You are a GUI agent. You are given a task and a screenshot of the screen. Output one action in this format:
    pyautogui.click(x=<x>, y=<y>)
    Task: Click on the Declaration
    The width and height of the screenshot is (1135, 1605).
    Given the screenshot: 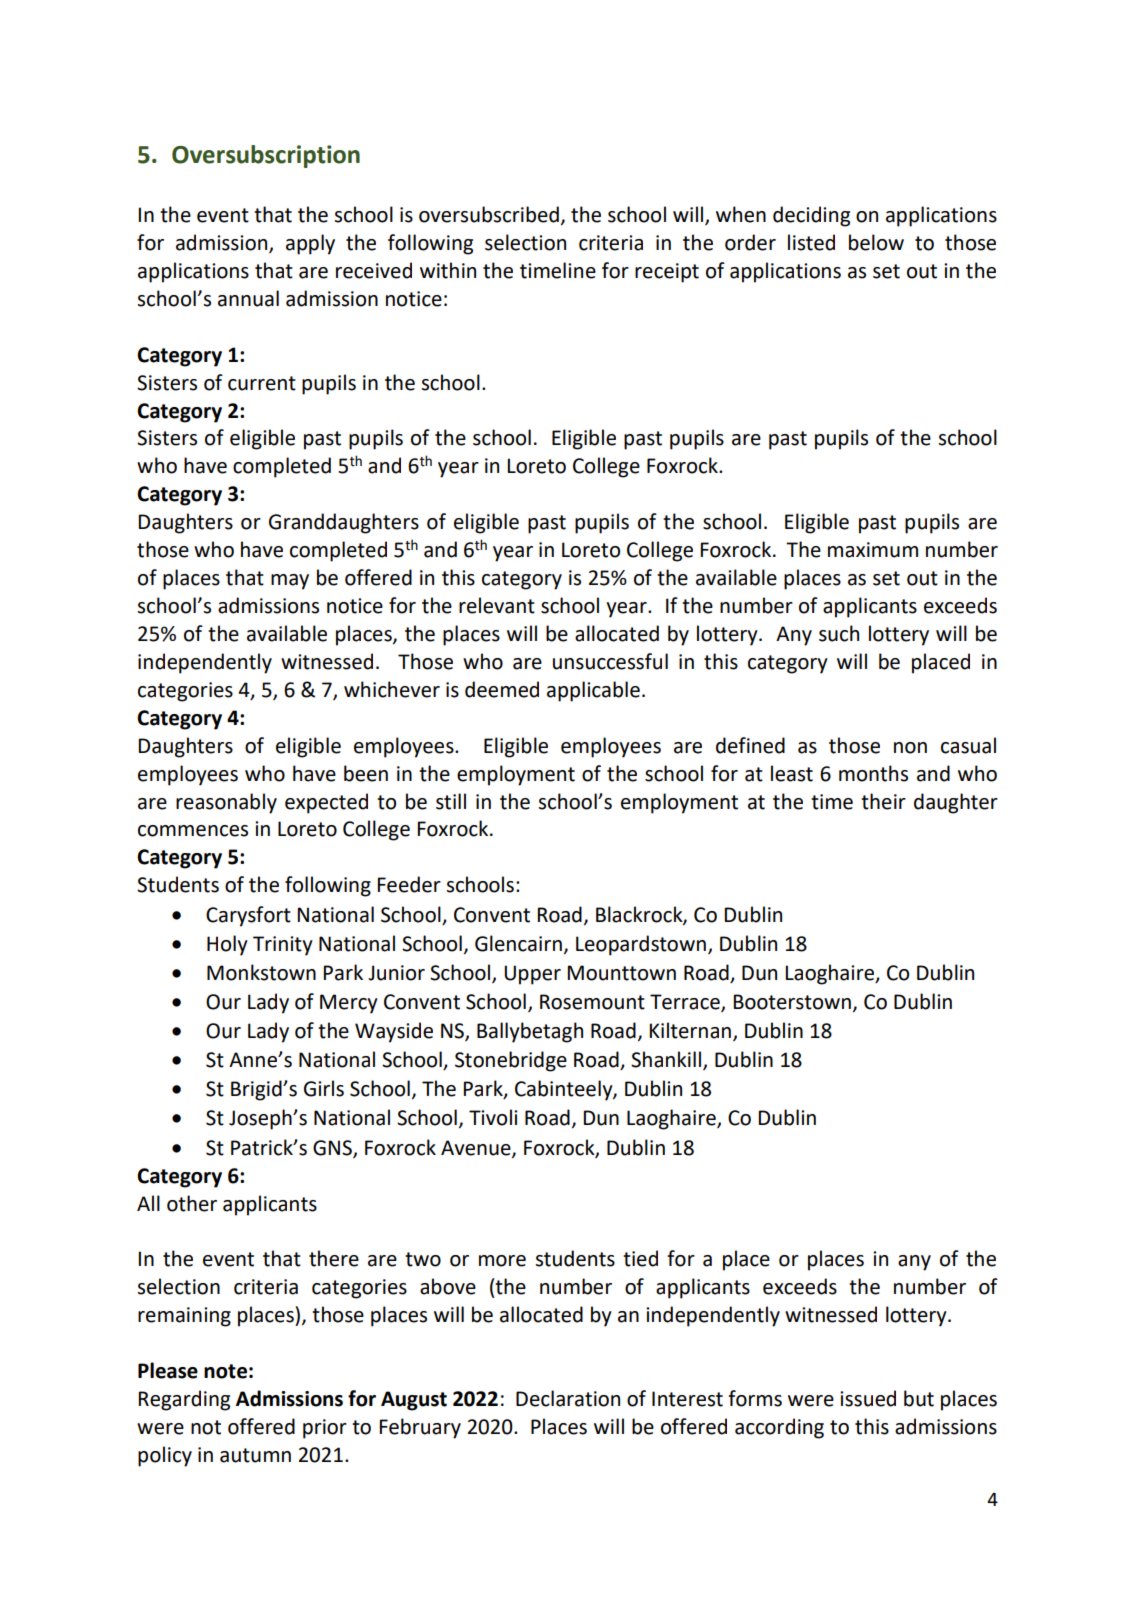 What is the action you would take?
    pyautogui.click(x=568, y=1398)
